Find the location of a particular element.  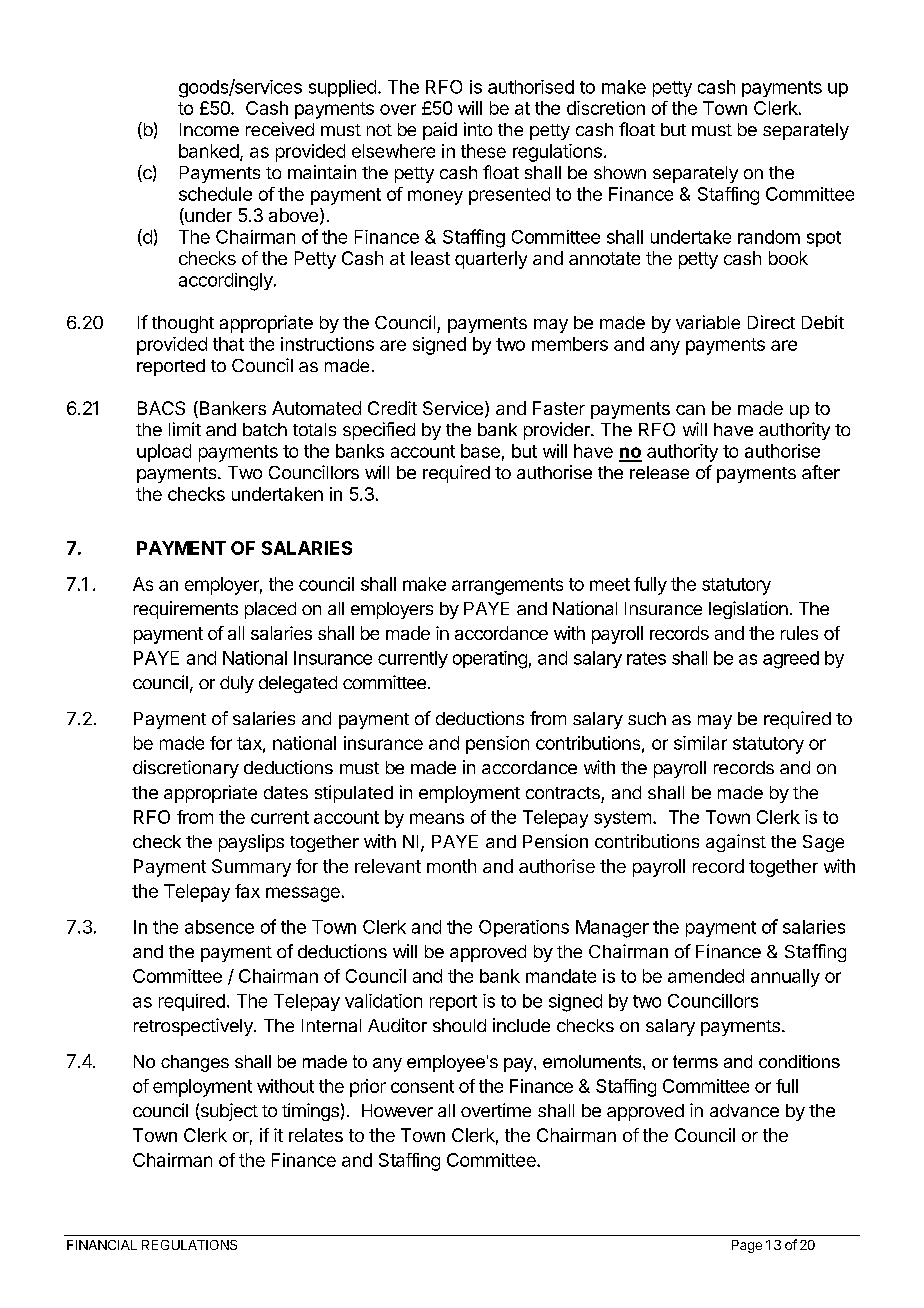

into is located at coordinates (478, 129).
